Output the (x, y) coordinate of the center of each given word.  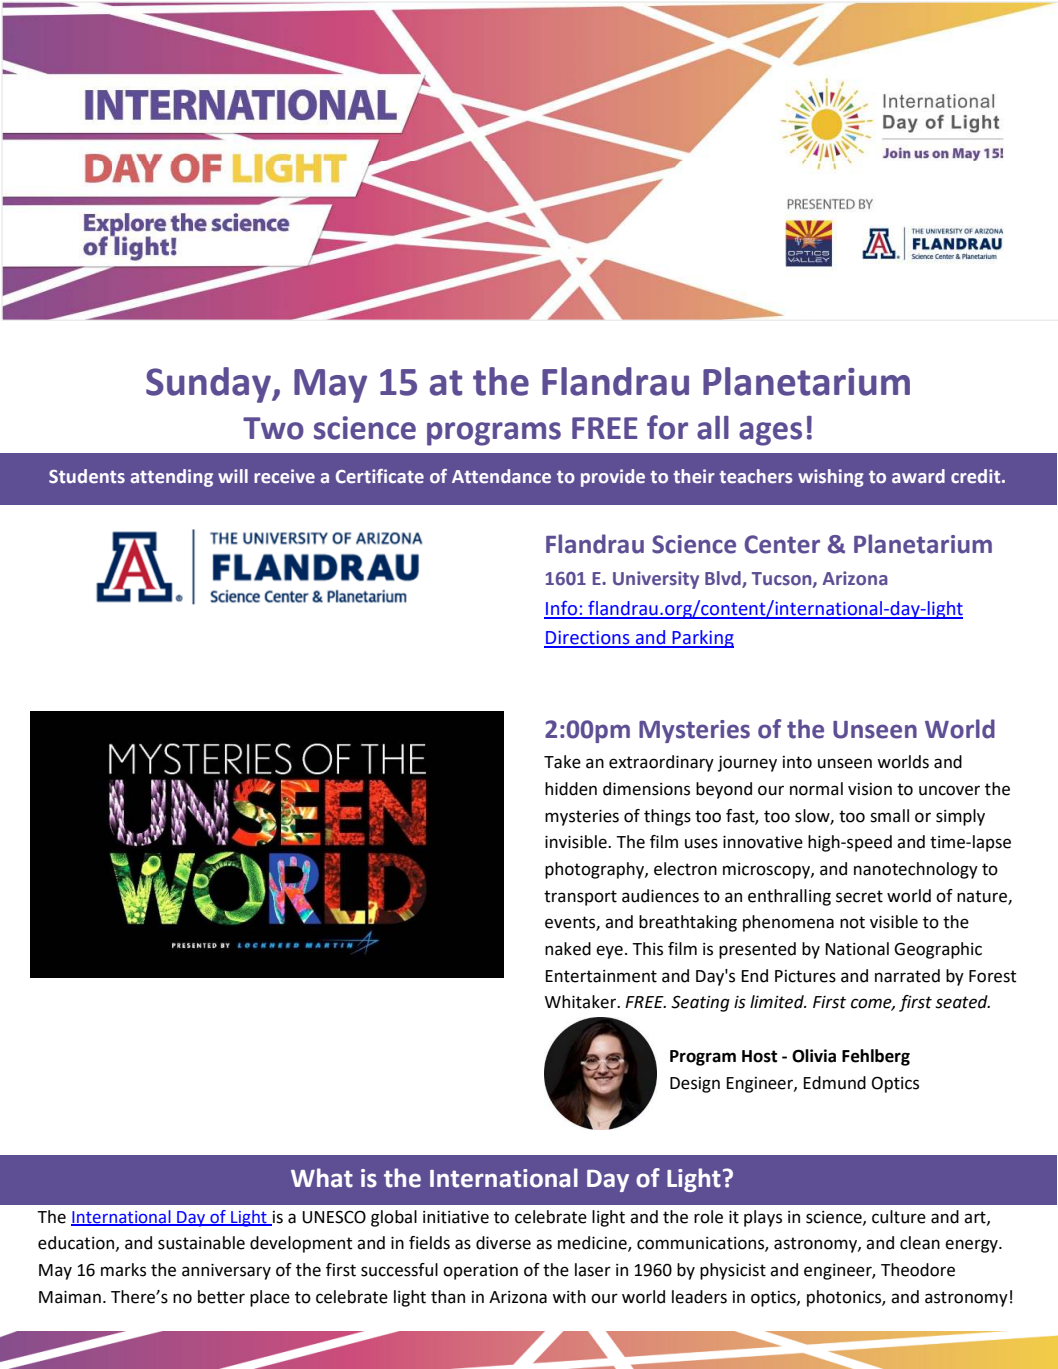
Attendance (501, 476)
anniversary (226, 1271)
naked (568, 949)
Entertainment (601, 976)
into (797, 762)
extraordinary (661, 763)
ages (770, 434)
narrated (907, 976)
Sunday (209, 385)
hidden (571, 789)
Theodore (918, 1270)
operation (480, 1272)
